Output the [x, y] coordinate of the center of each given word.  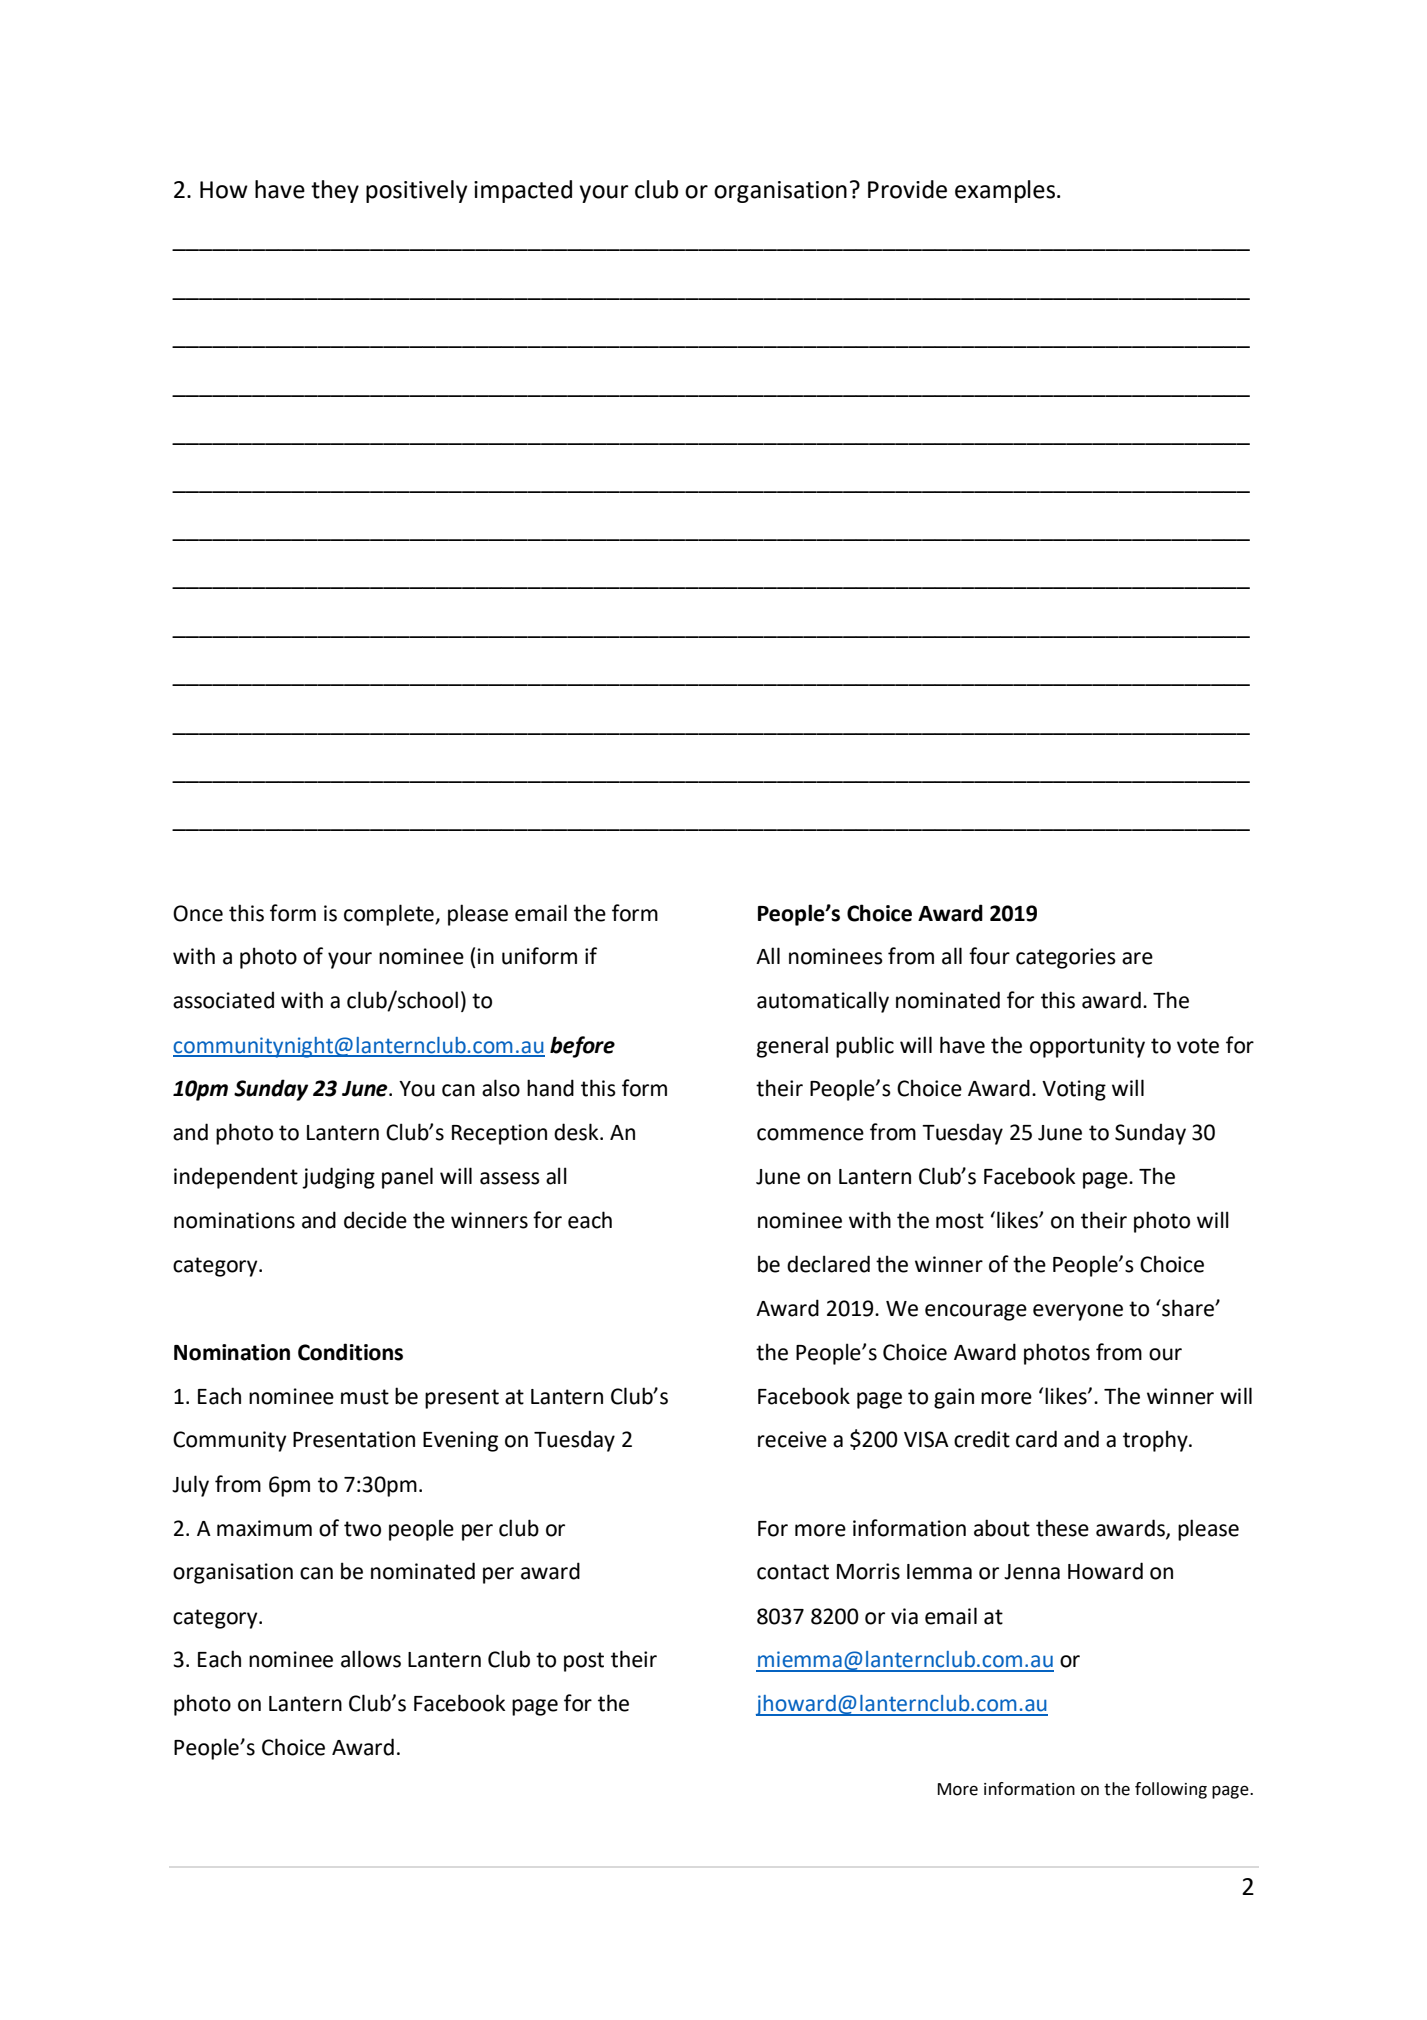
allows [371, 1659]
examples [1006, 191]
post [584, 1662]
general [792, 1047]
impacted [523, 191]
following [1171, 1790]
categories [1066, 958]
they [335, 191]
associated [223, 1000]
